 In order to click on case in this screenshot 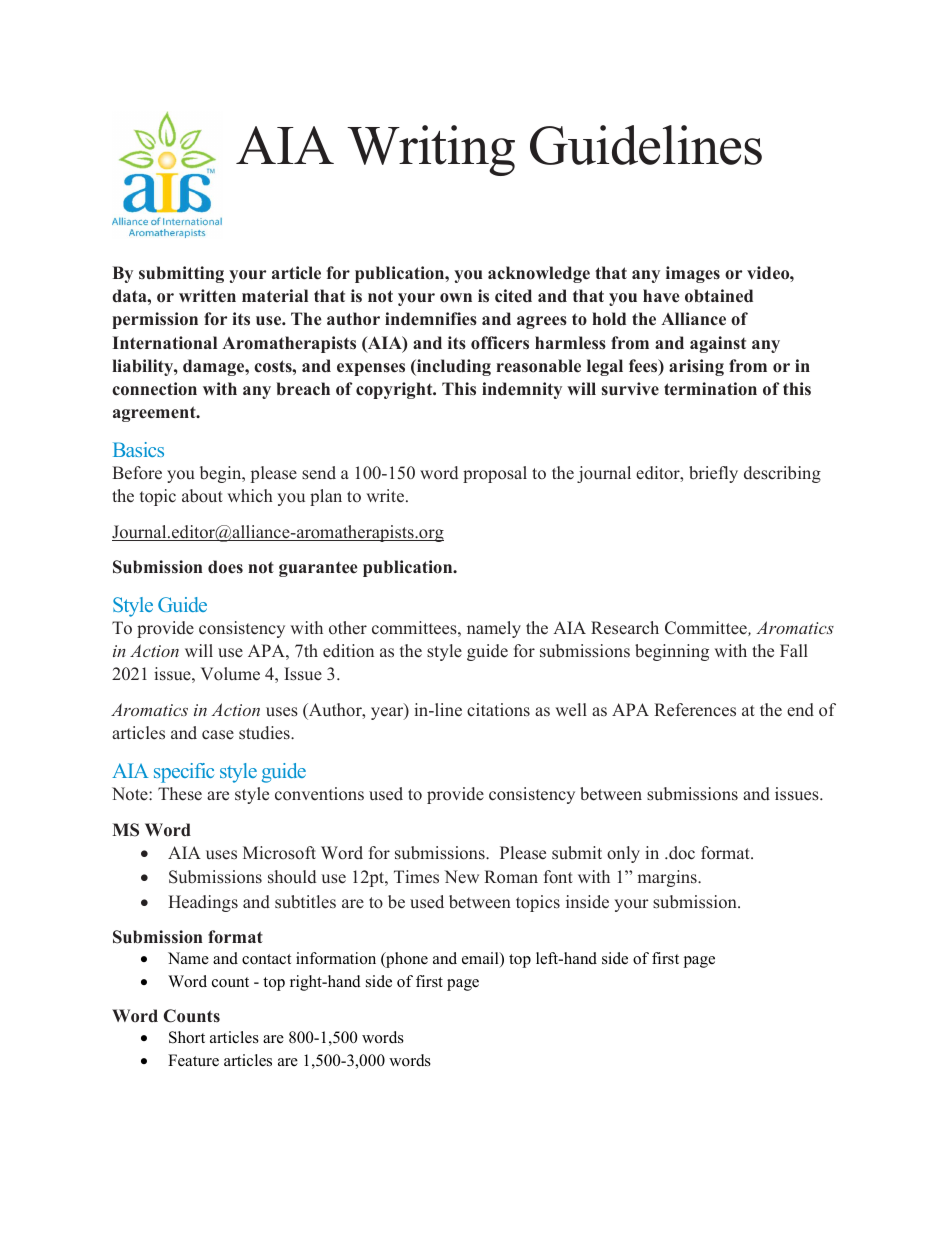, I will do `click(218, 735)`.
